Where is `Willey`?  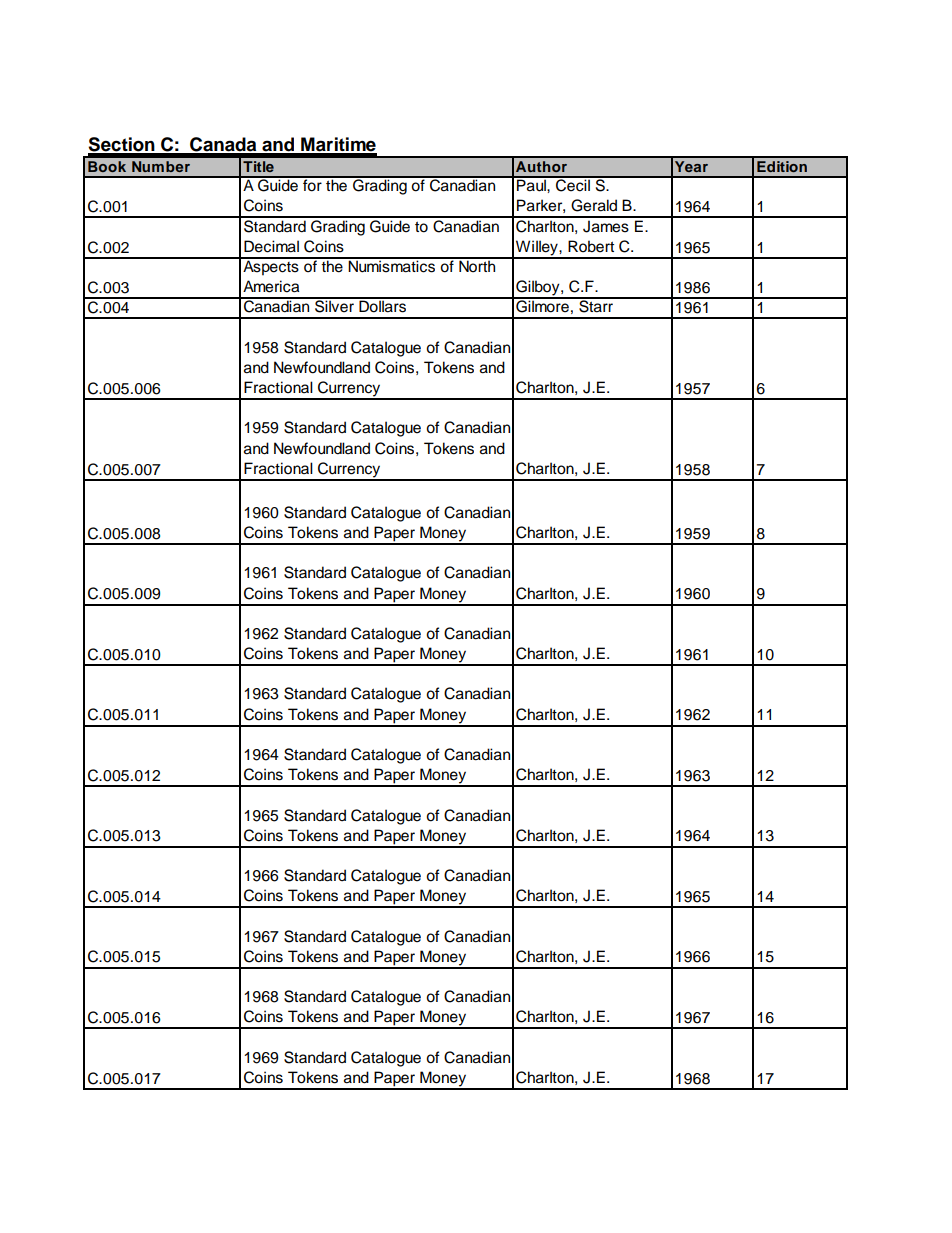 Willey is located at coordinates (537, 249).
